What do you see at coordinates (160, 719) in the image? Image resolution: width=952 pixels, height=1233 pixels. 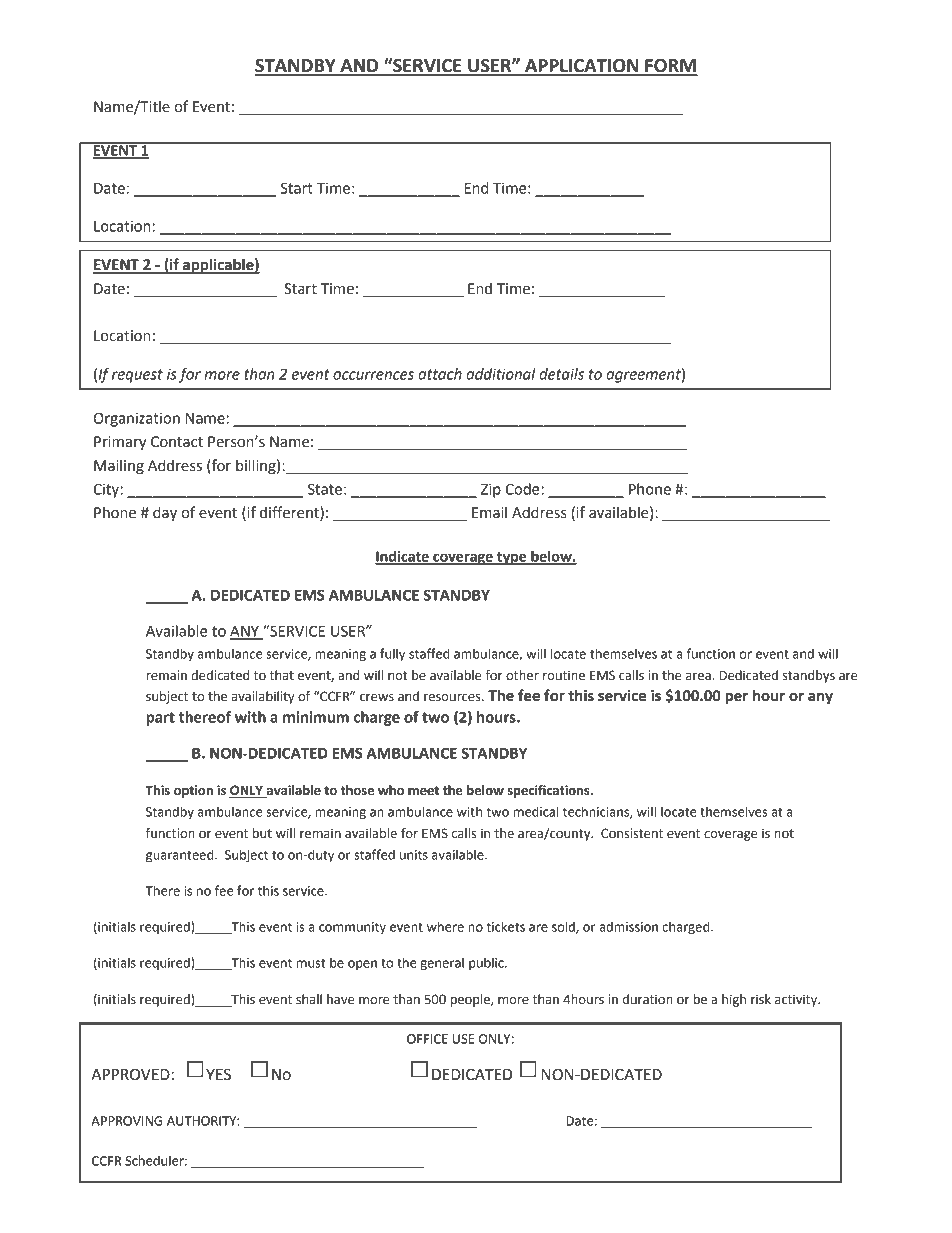 I see `part` at bounding box center [160, 719].
